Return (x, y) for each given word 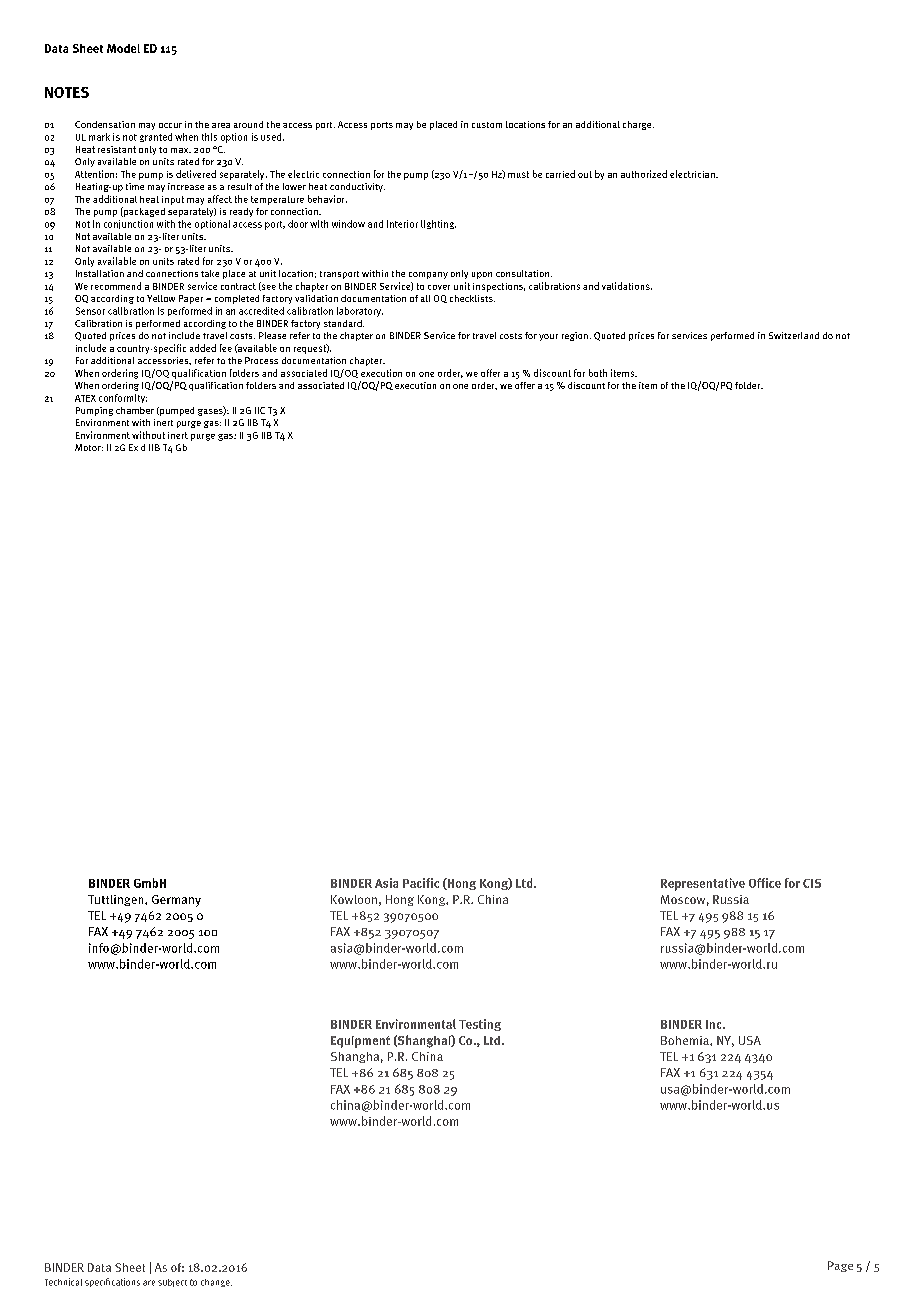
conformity (123, 398)
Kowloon (354, 899)
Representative (703, 884)
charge (638, 125)
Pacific (421, 883)
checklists (472, 298)
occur (170, 125)
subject (172, 1283)
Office (765, 883)
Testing (480, 1025)
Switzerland (794, 335)
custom (487, 125)
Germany (176, 901)
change (216, 1283)
